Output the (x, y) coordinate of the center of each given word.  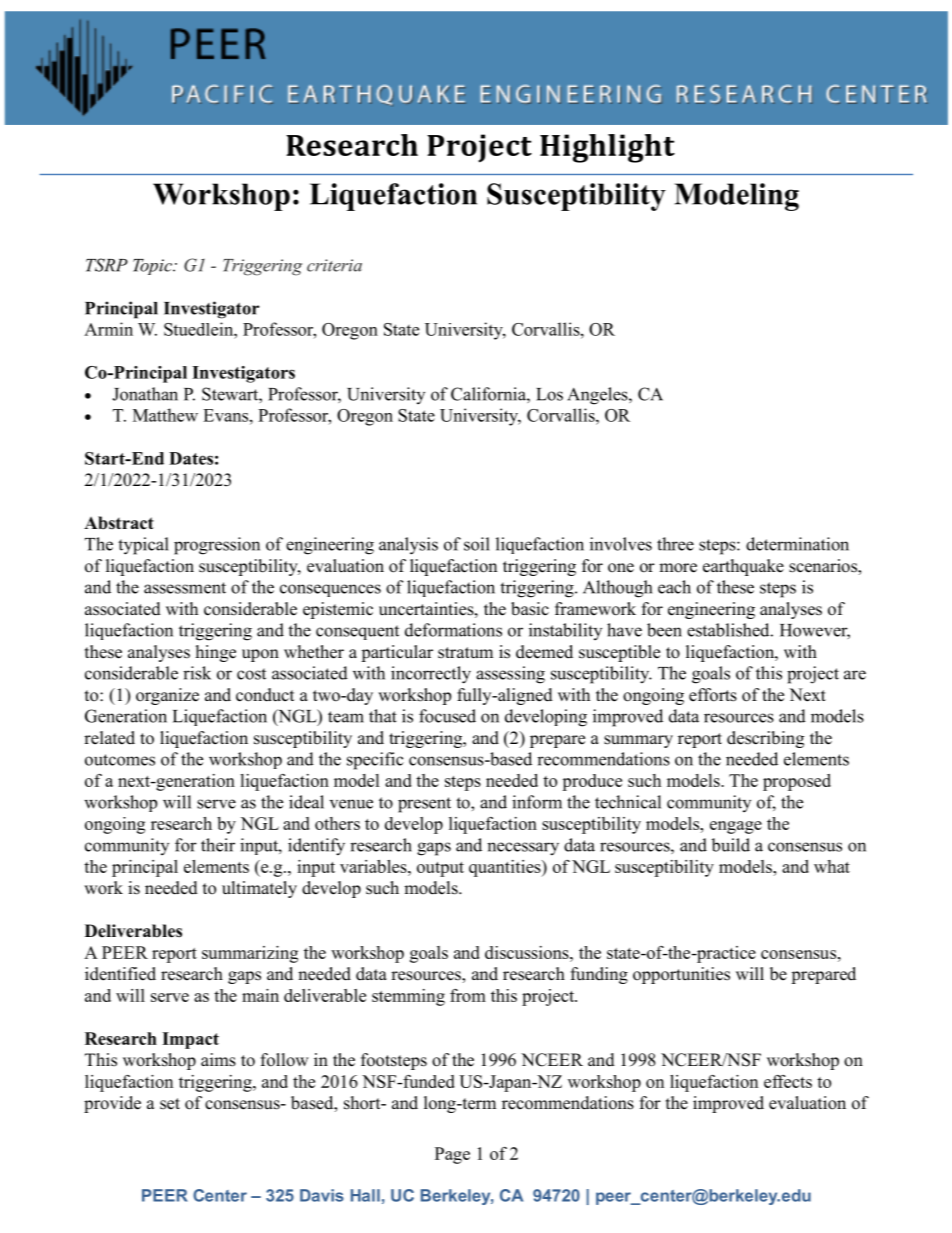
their (218, 845)
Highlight (607, 148)
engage (736, 827)
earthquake (743, 567)
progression (217, 546)
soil (477, 544)
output (440, 869)
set (170, 1104)
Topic (153, 267)
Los (549, 394)
